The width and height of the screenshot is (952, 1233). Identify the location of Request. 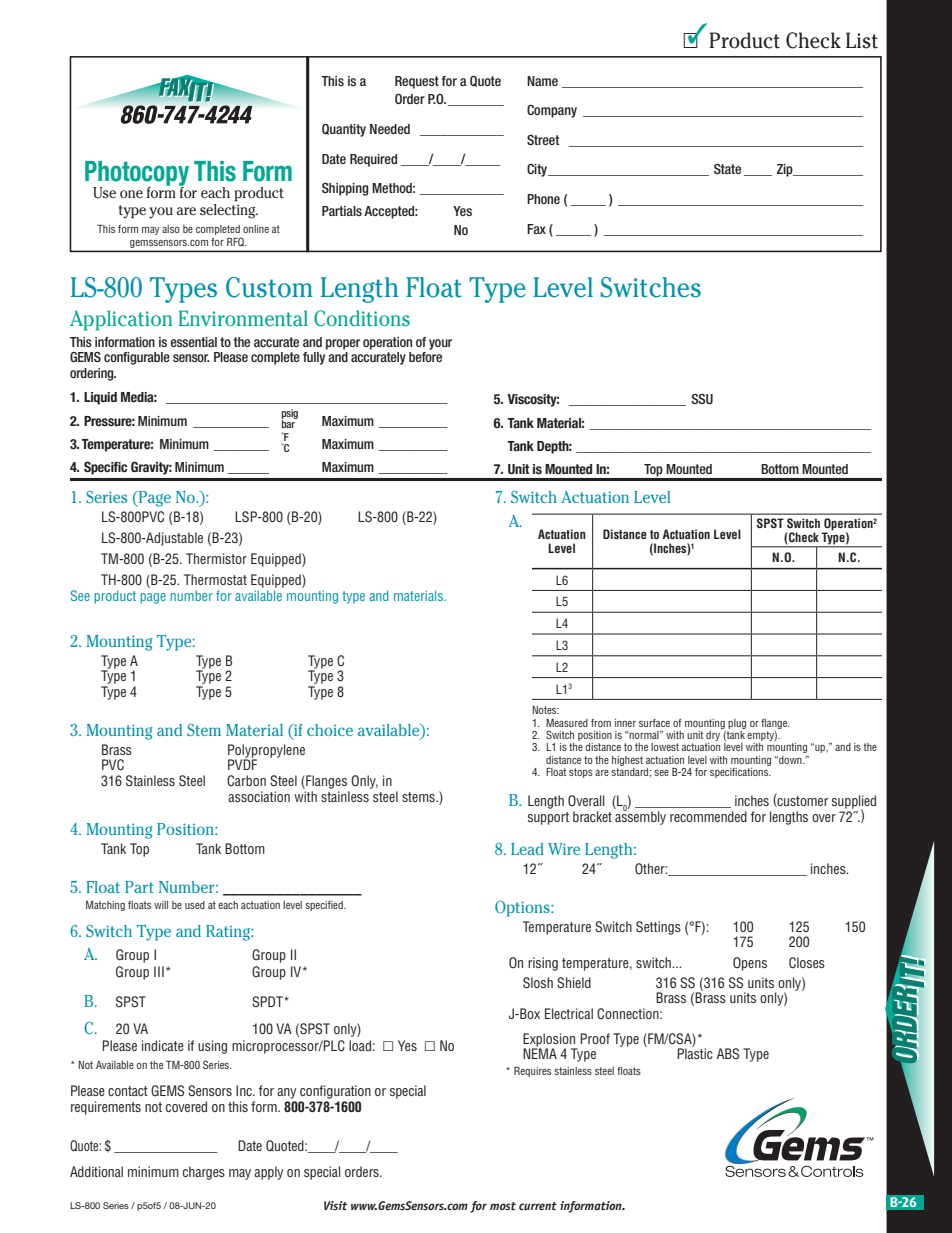
(417, 82).
